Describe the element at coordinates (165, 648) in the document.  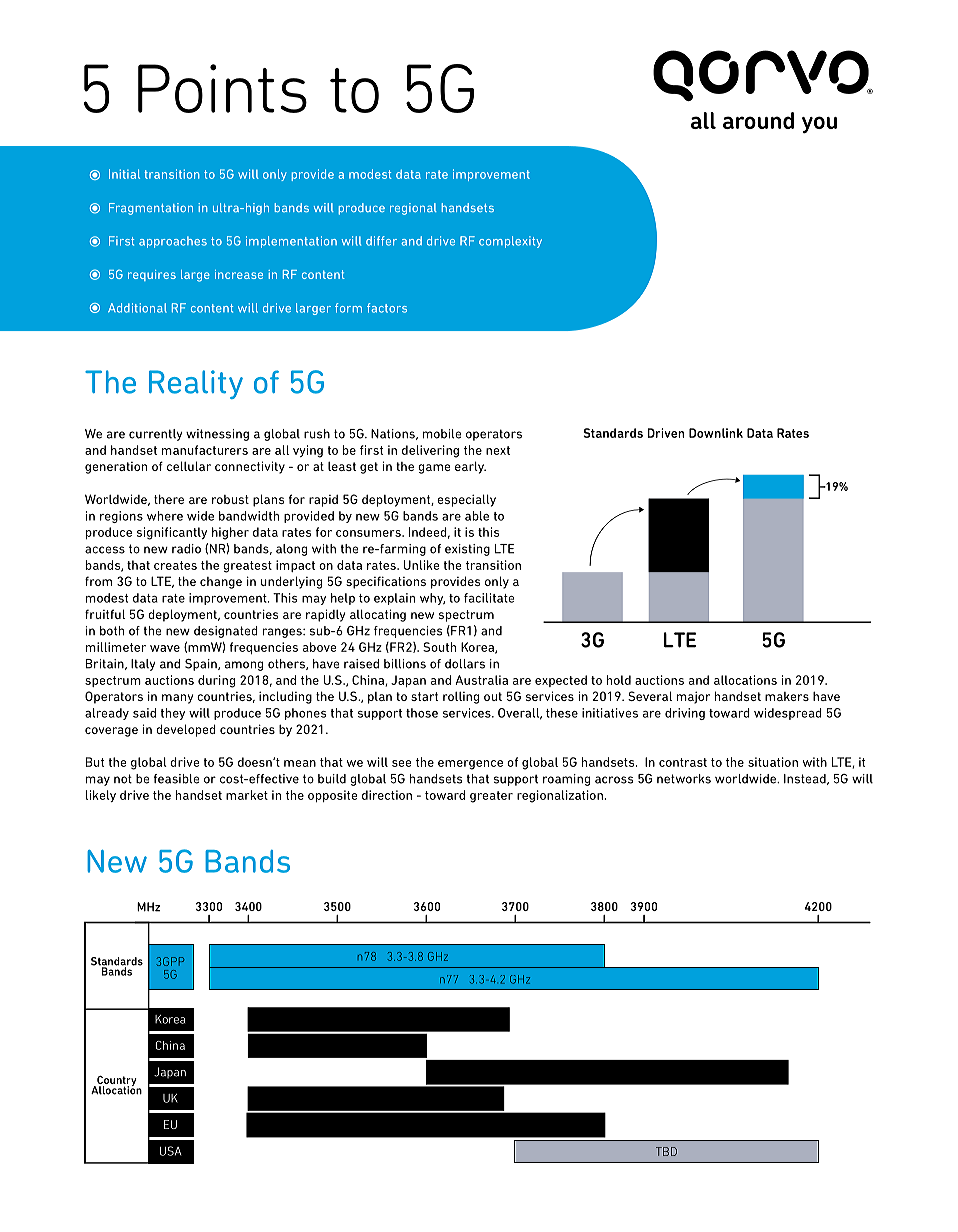
I see `wave` at that location.
